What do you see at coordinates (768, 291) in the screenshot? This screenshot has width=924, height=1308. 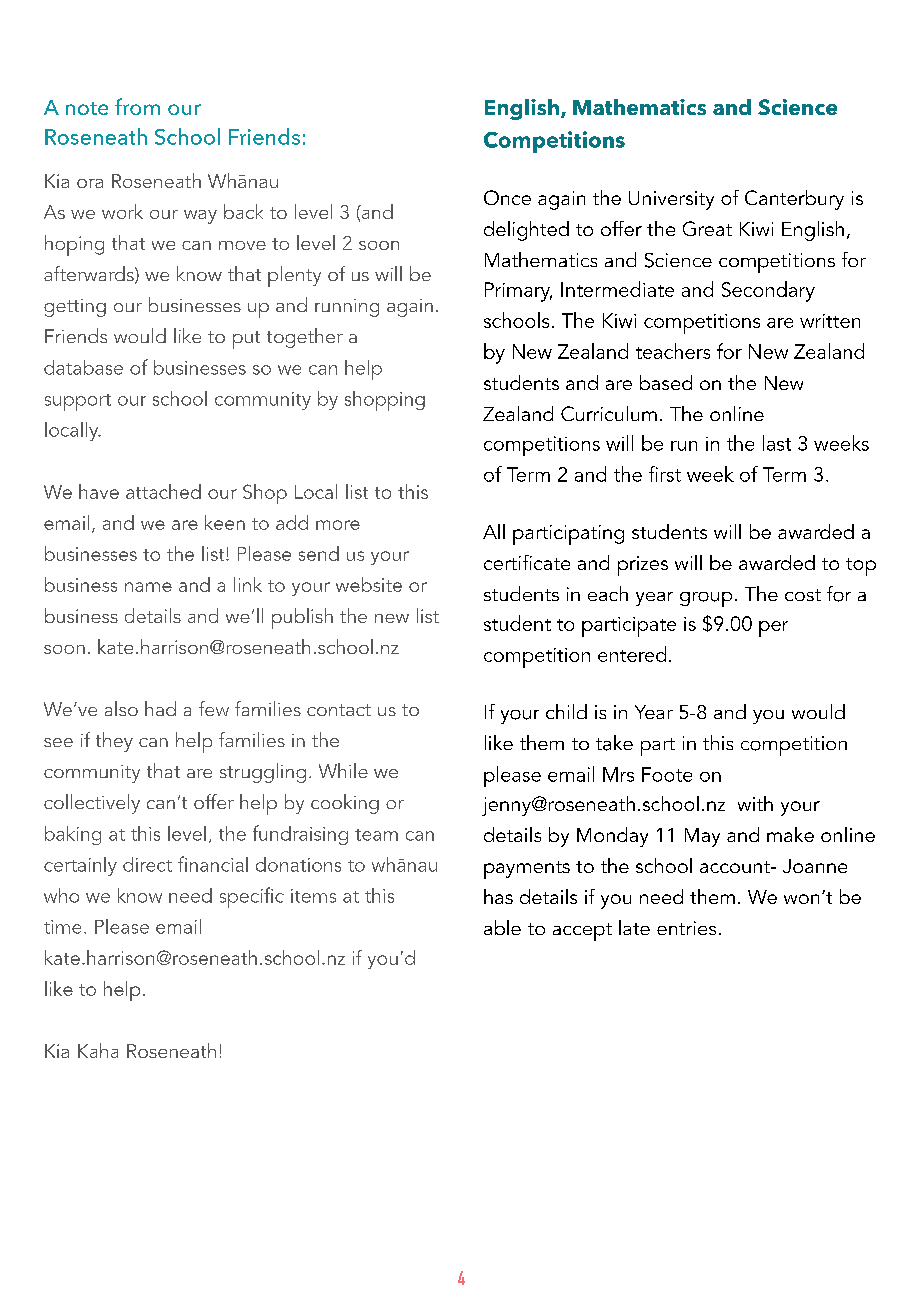 I see `Secondary` at bounding box center [768, 291].
